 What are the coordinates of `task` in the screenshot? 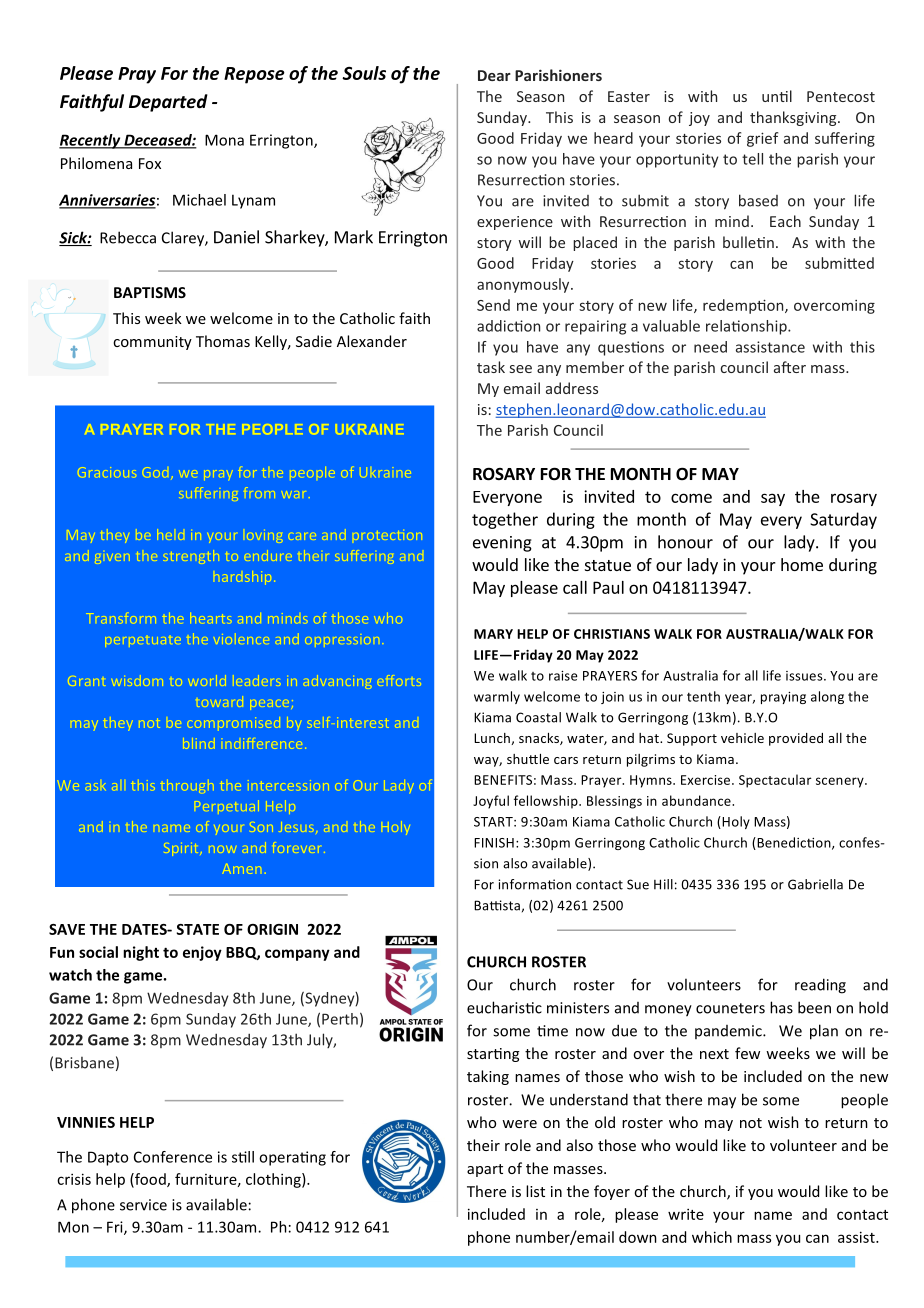 It's located at (491, 367).
